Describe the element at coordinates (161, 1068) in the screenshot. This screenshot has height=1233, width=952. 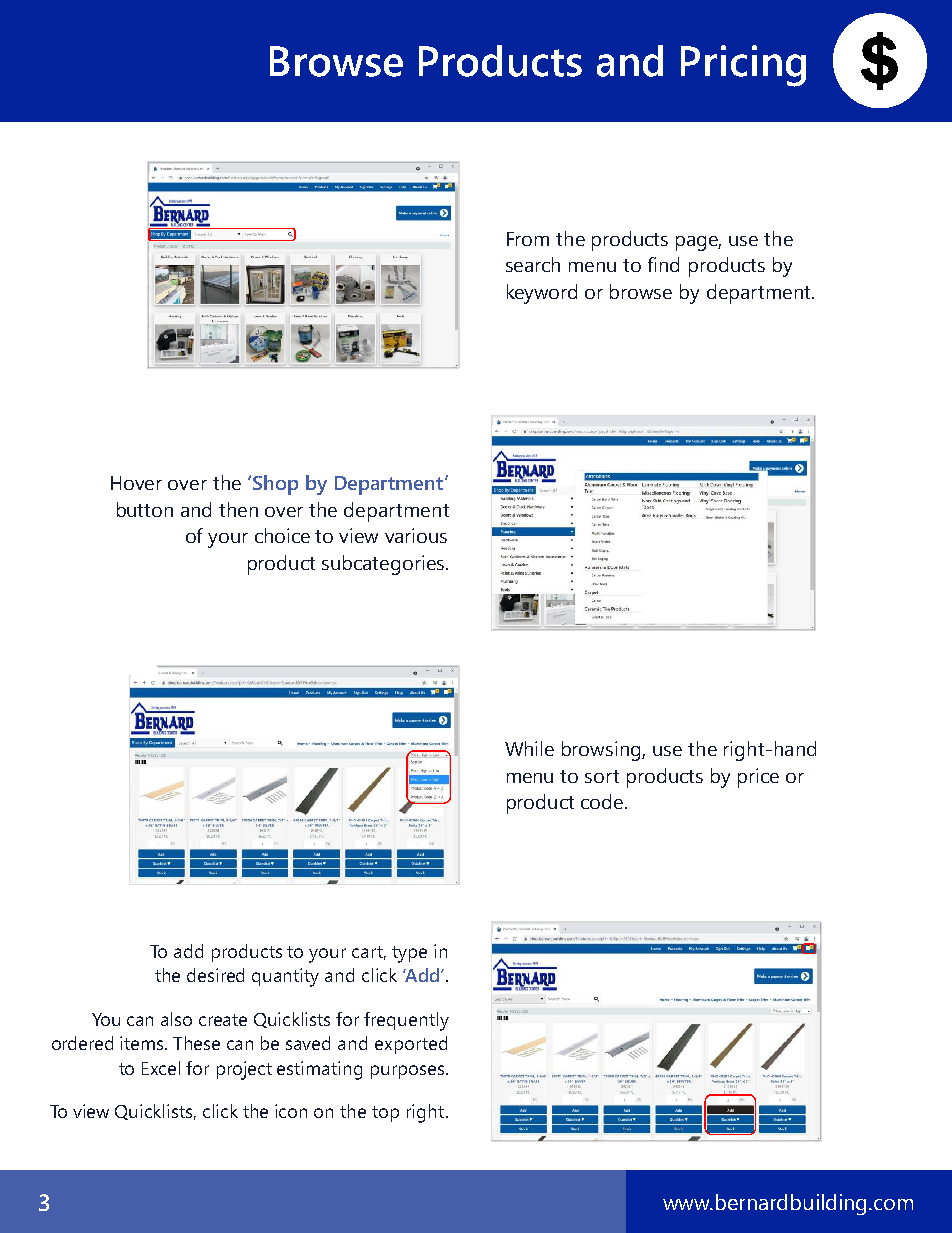
I see `Excel` at that location.
